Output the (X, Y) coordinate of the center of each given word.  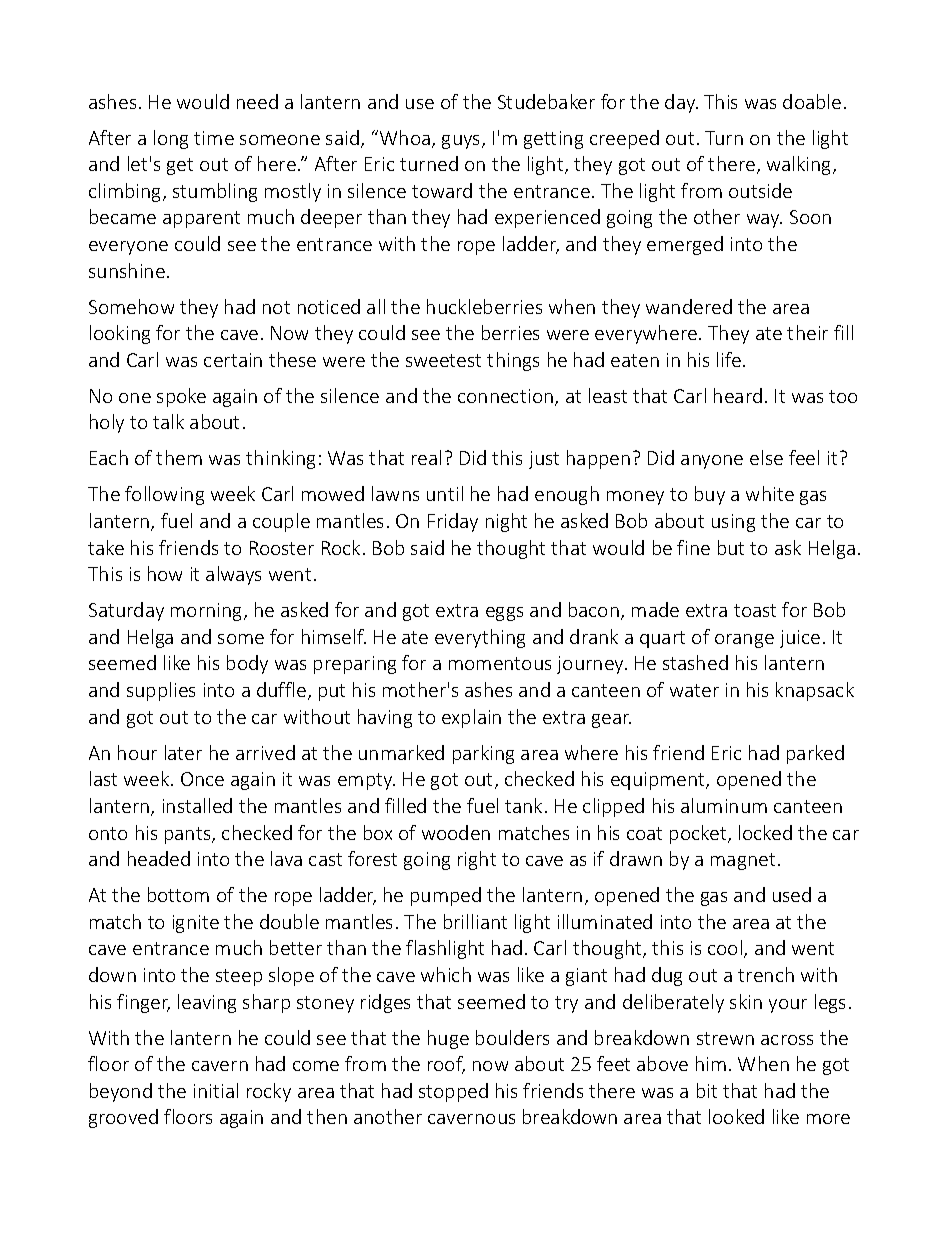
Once (202, 779)
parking (483, 754)
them (179, 457)
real (426, 457)
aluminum (724, 805)
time (214, 138)
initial (216, 1090)
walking (800, 165)
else (766, 457)
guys (462, 142)
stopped (453, 1092)
